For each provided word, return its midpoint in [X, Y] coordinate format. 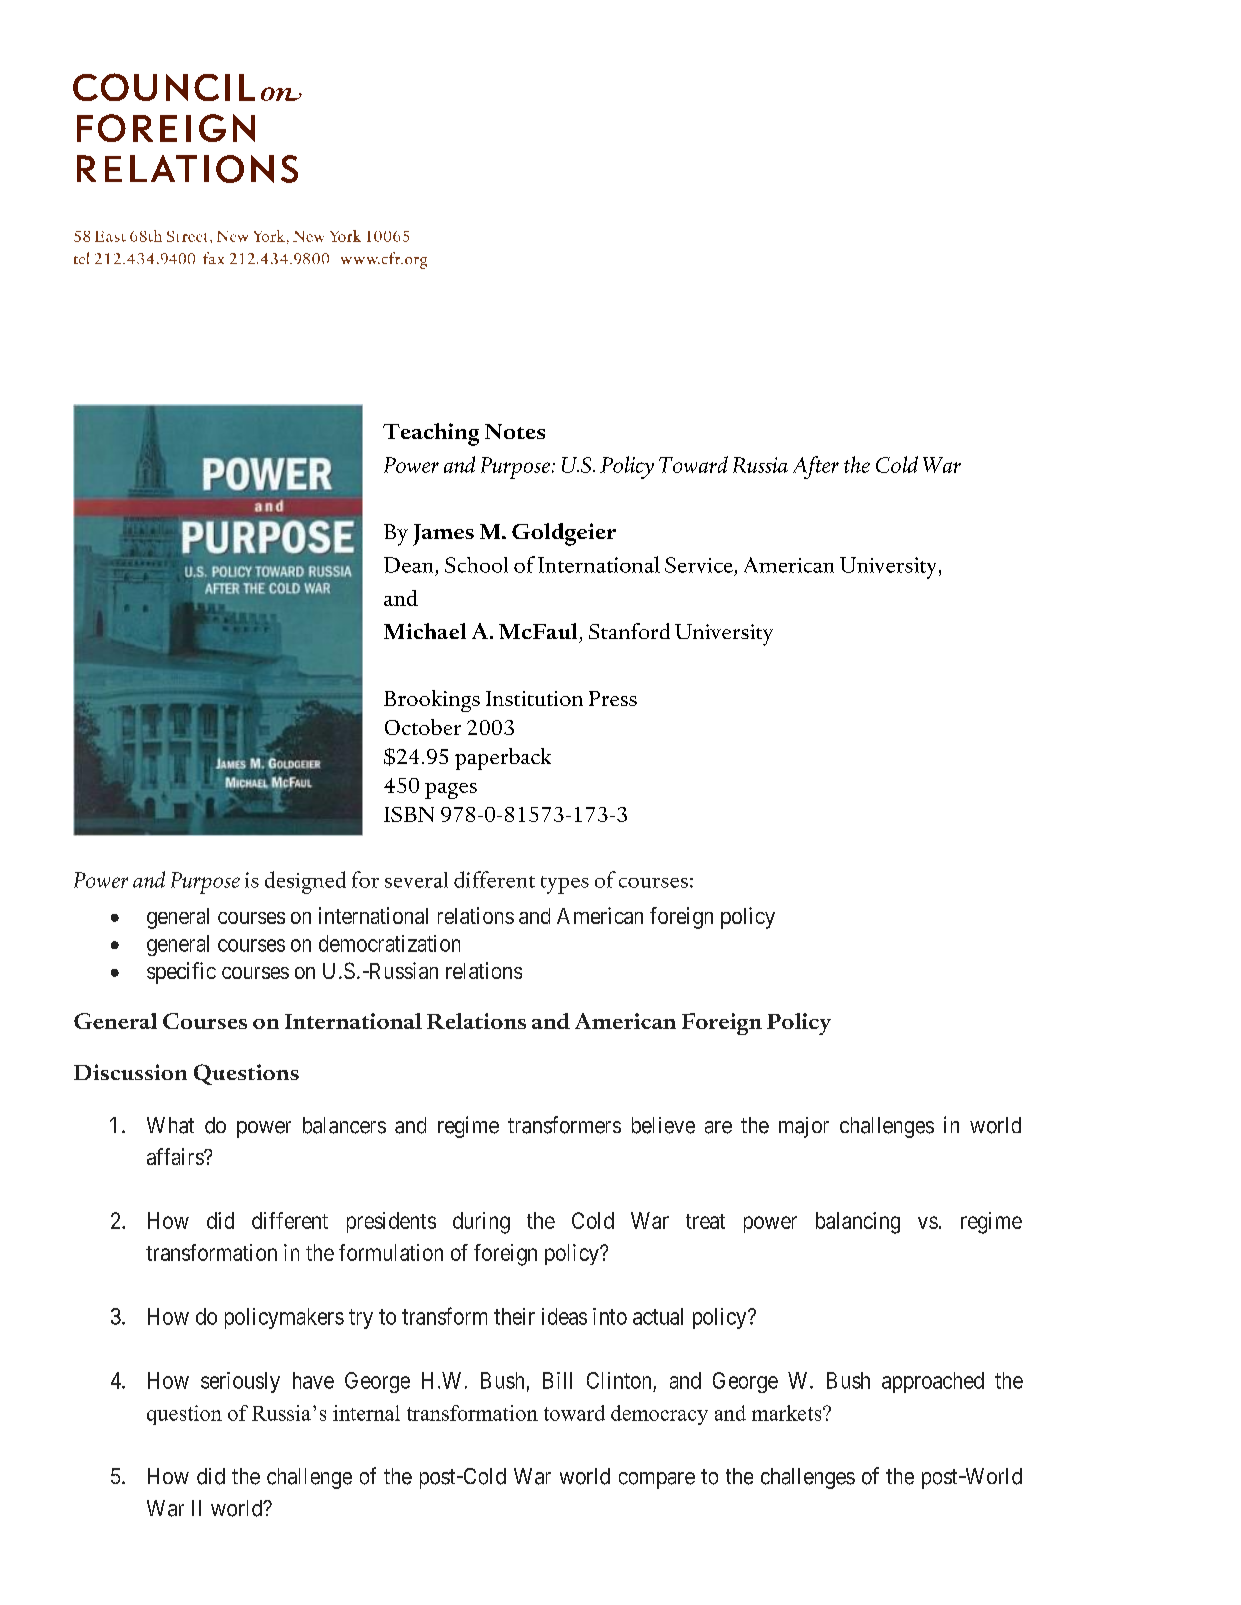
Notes [515, 431]
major [804, 1127]
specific [181, 973]
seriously [240, 1382]
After [816, 467]
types [565, 885]
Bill [557, 1380]
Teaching [431, 434]
